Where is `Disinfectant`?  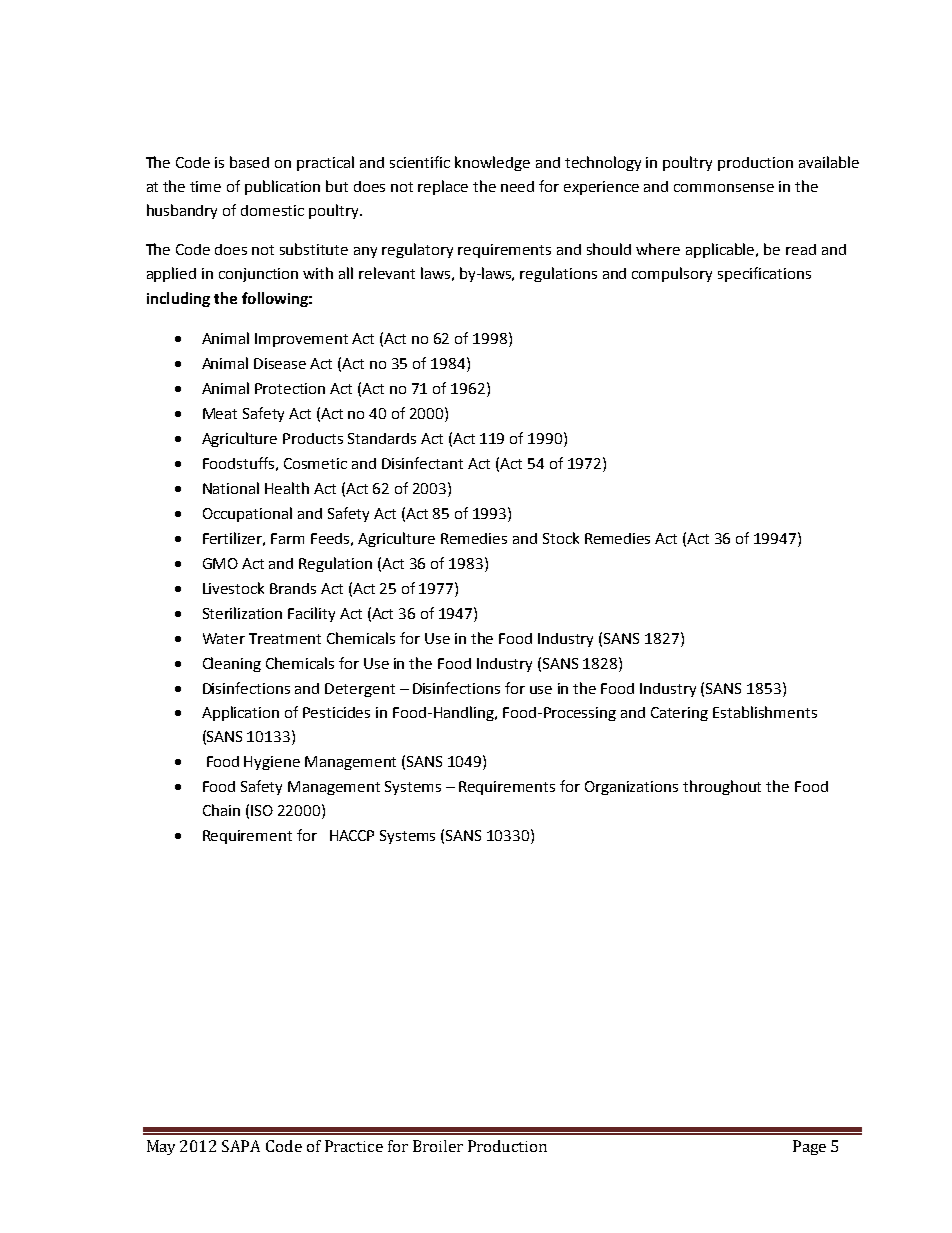
Disinfectant is located at coordinates (422, 463).
